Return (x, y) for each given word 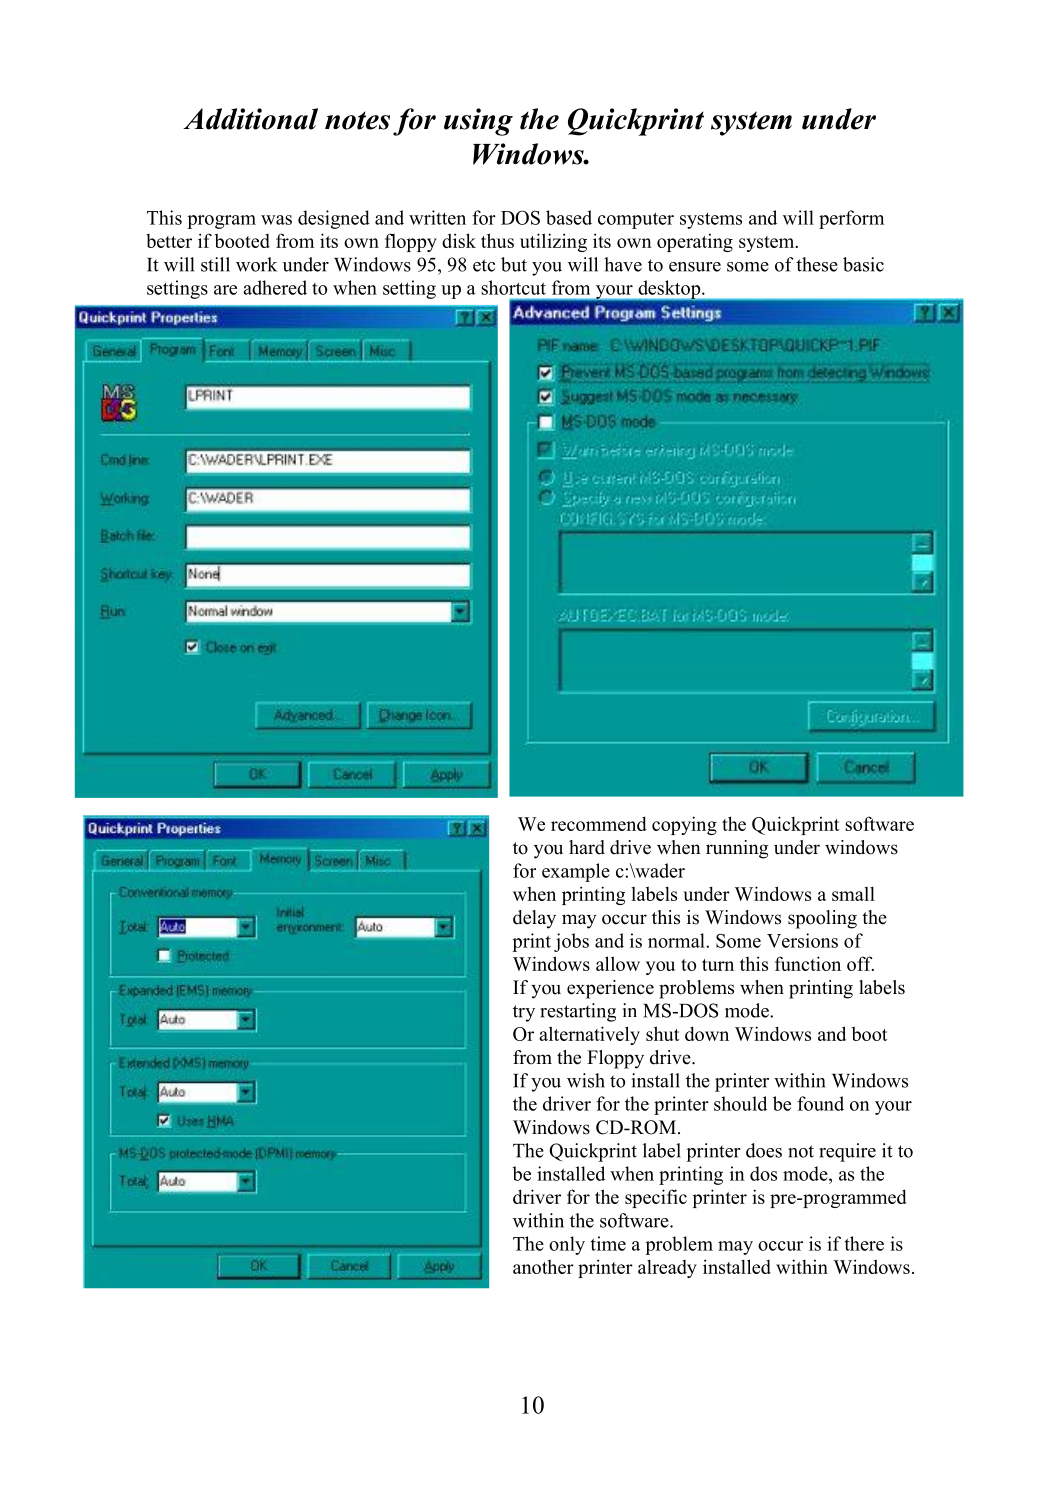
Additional (250, 119)
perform (851, 219)
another (543, 1267)
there (864, 1243)
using (478, 122)
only (567, 1245)
